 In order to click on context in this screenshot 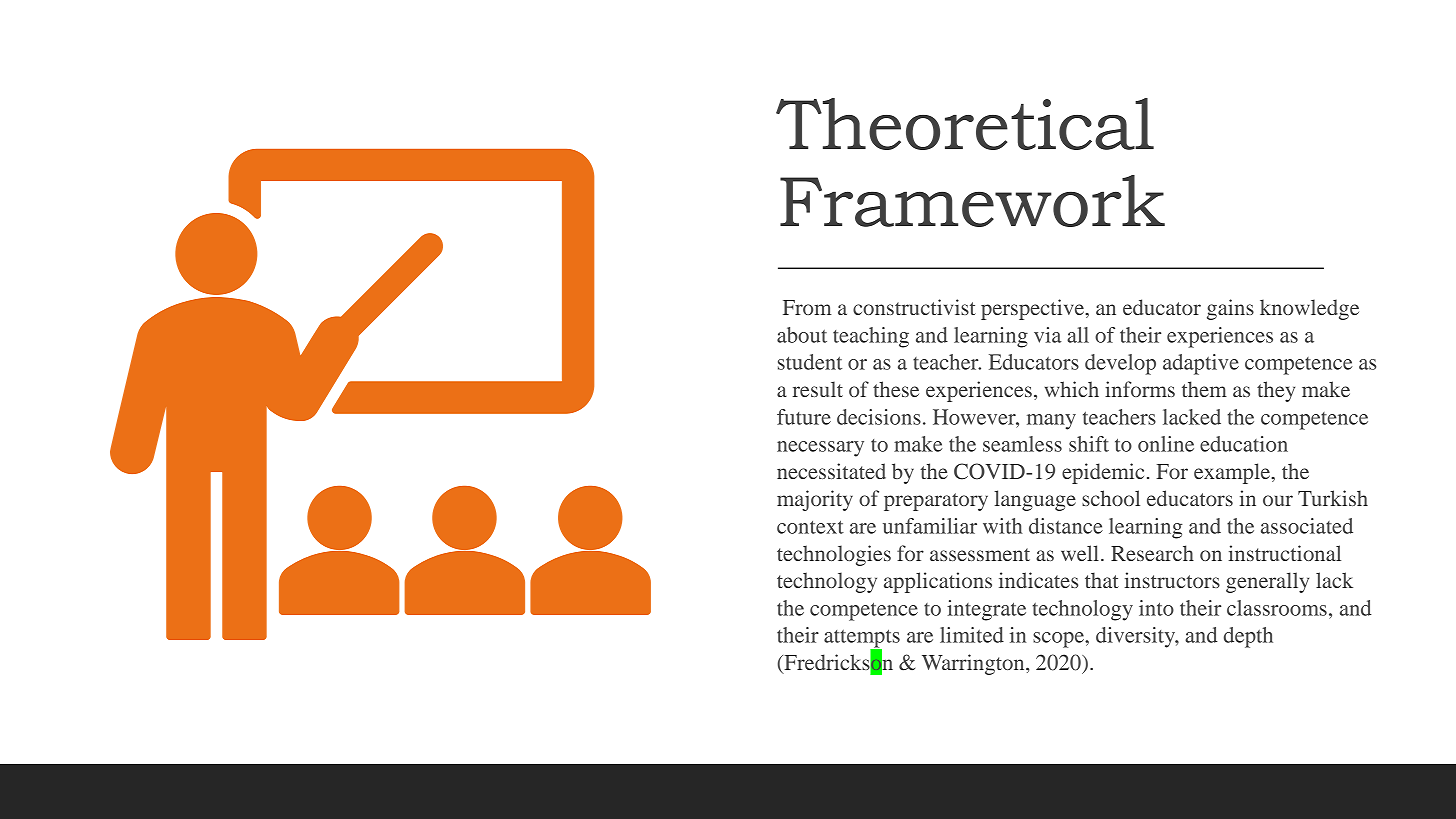, I will do `click(810, 527)`.
